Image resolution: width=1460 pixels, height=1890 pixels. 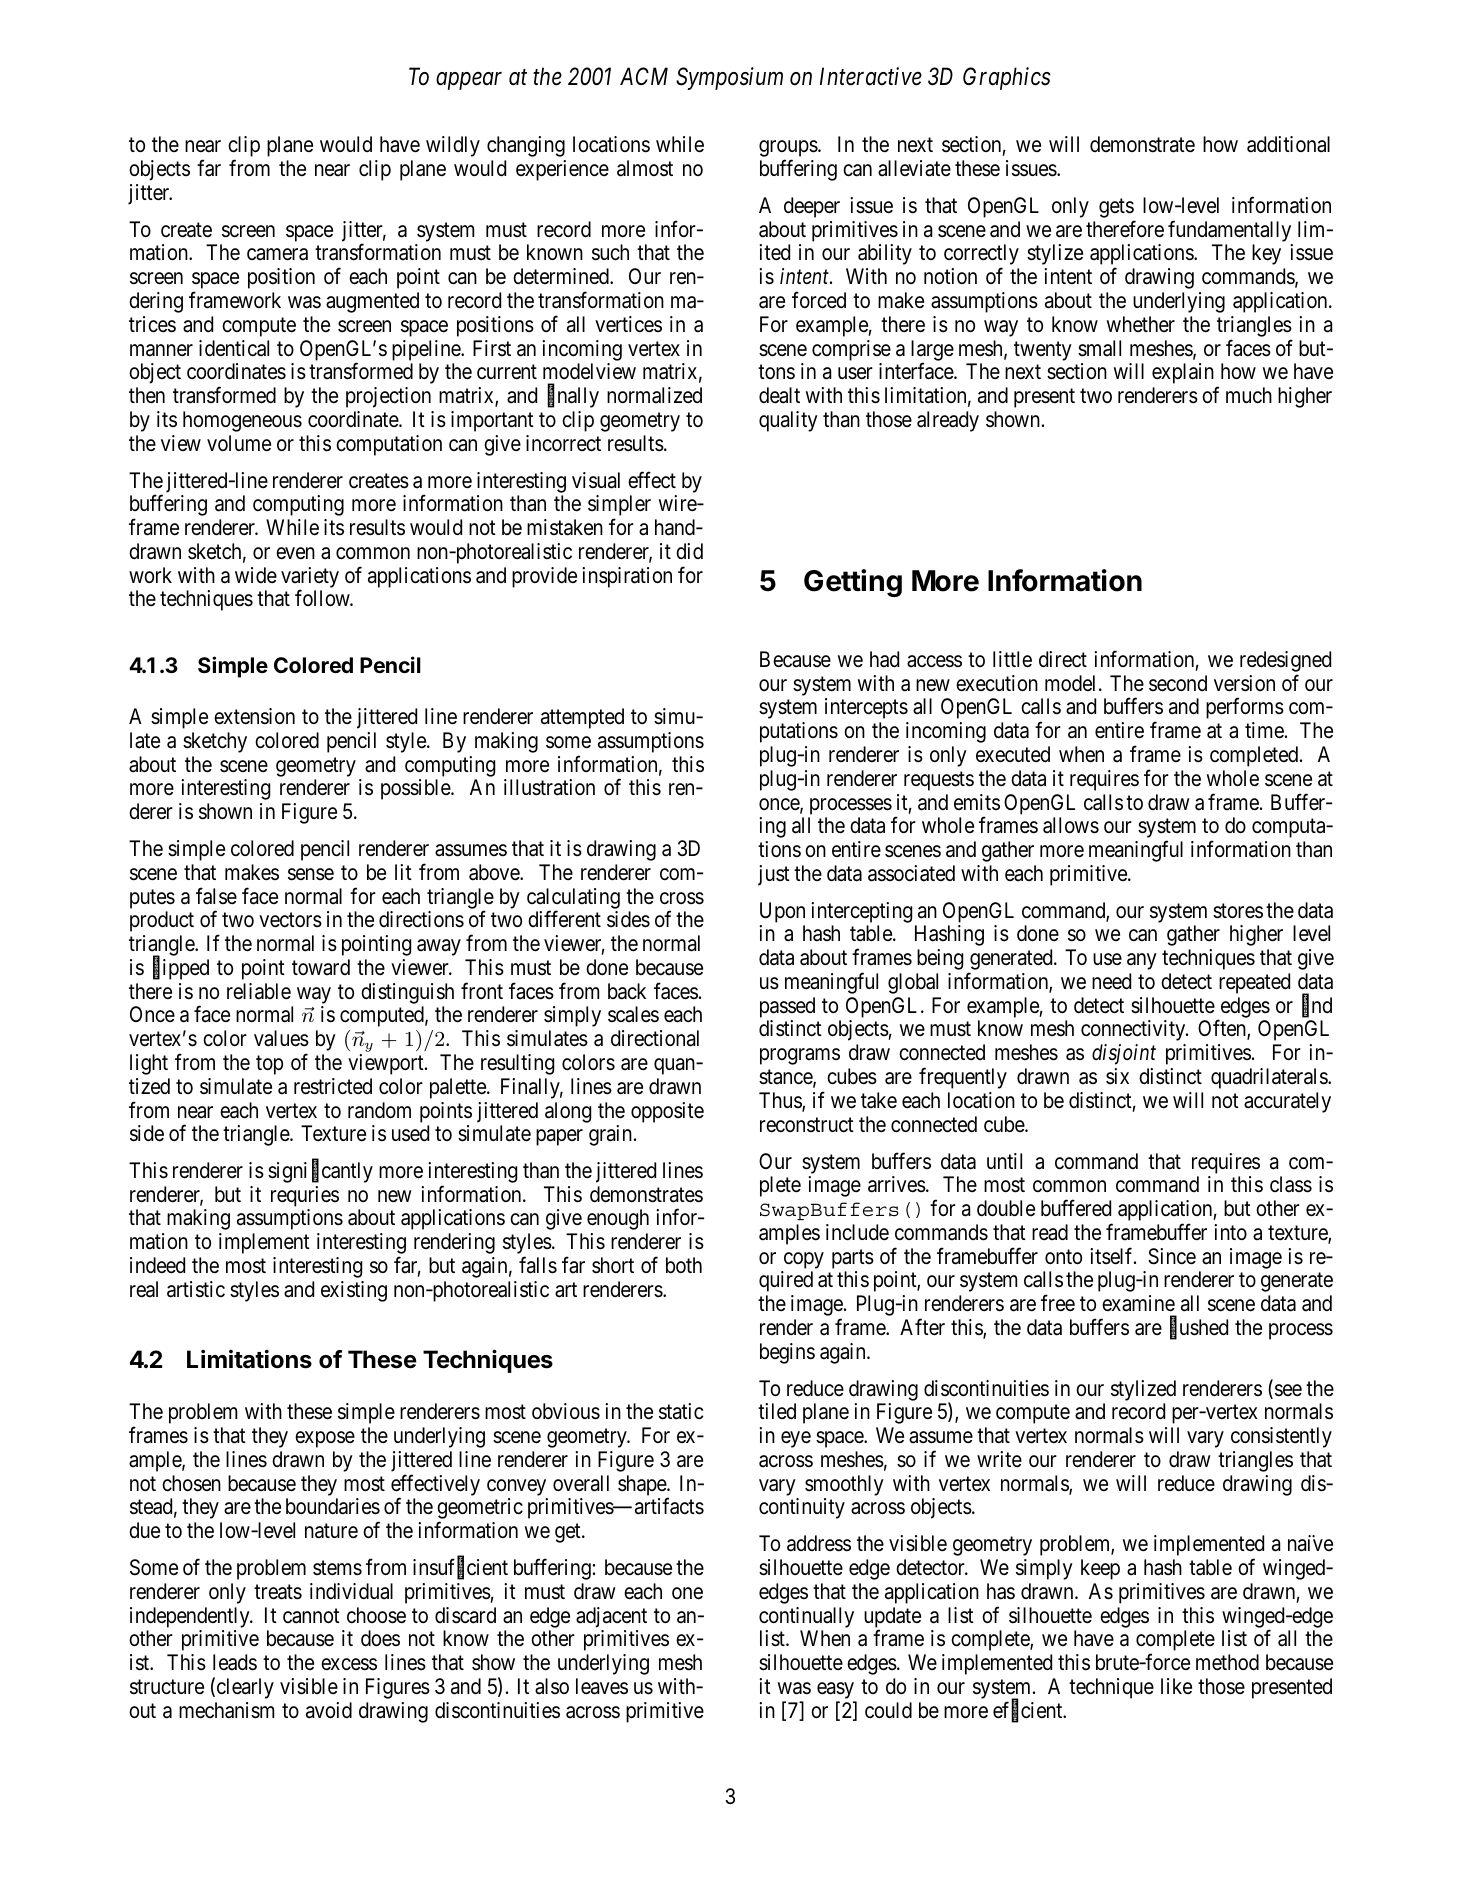 I want to click on leads, so click(x=235, y=1662).
